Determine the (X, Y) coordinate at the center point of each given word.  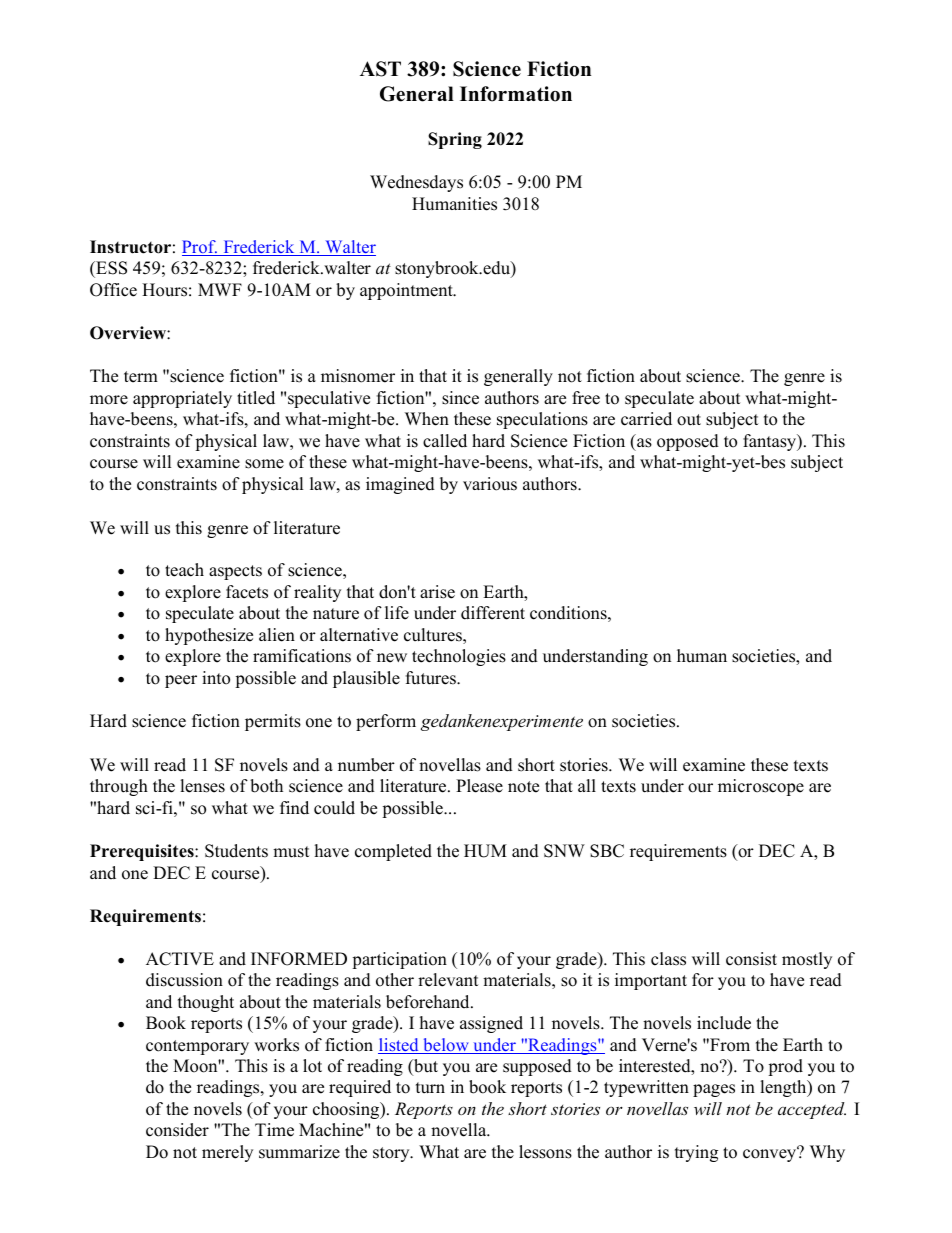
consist (751, 959)
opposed (688, 442)
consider (177, 1130)
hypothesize (209, 636)
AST (380, 69)
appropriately (182, 399)
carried (646, 419)
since (460, 398)
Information (516, 94)
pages (714, 1090)
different (493, 613)
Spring (455, 140)
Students (236, 851)
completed (393, 852)
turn (430, 1088)
